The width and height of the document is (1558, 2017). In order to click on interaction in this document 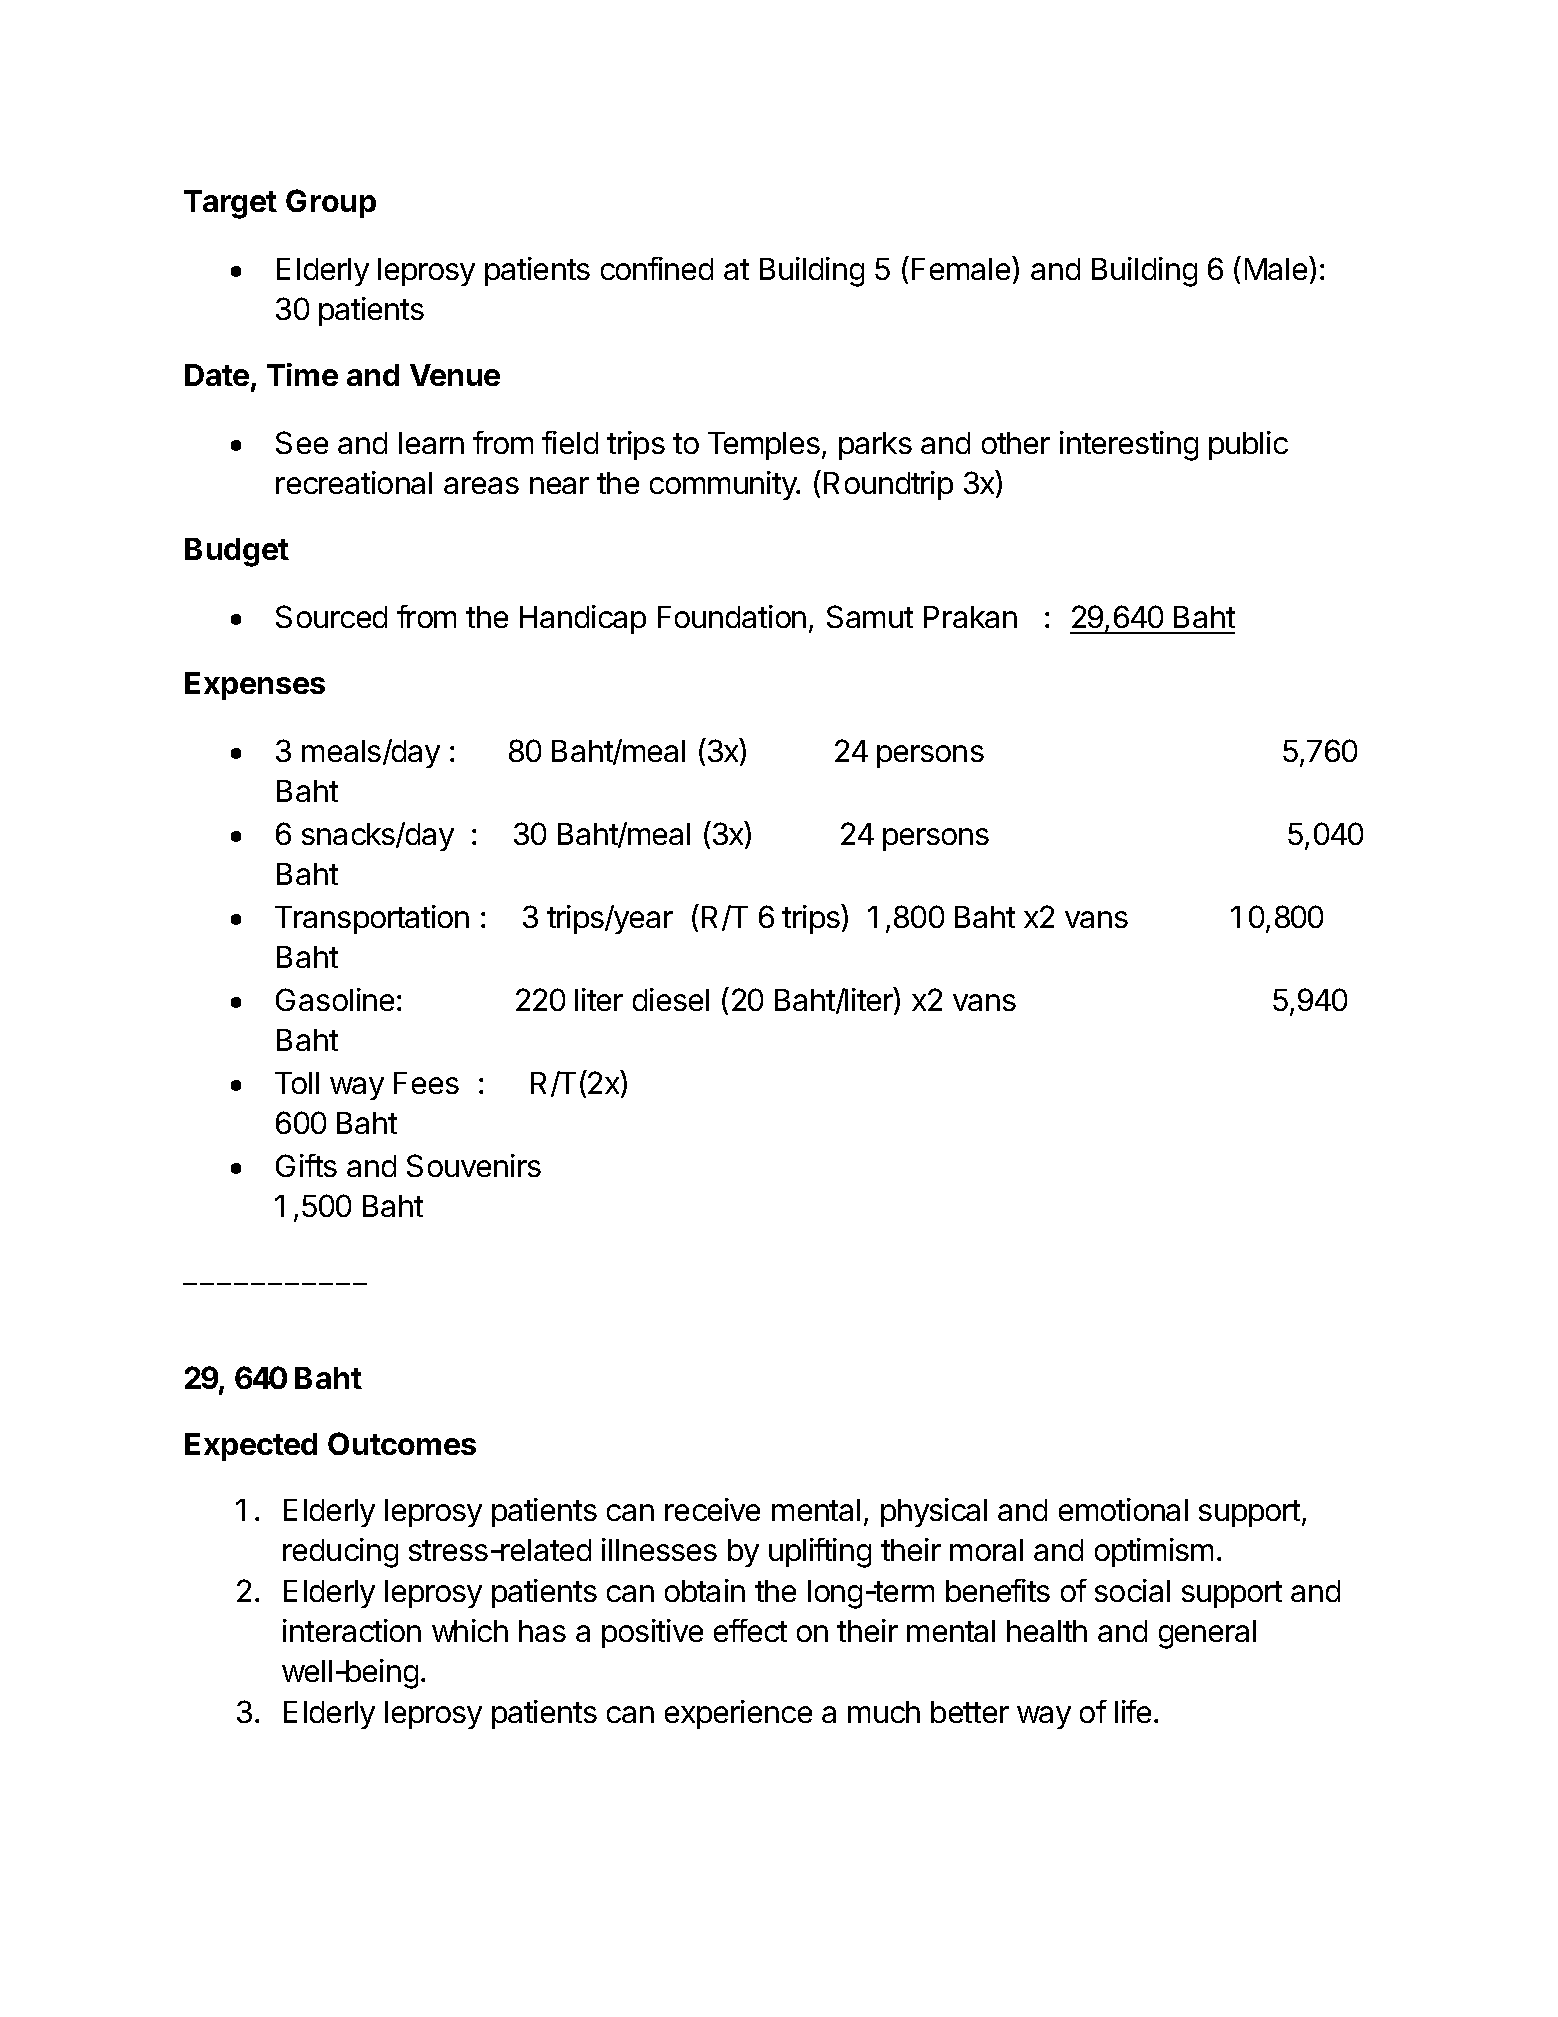, I will do `click(352, 1630)`.
